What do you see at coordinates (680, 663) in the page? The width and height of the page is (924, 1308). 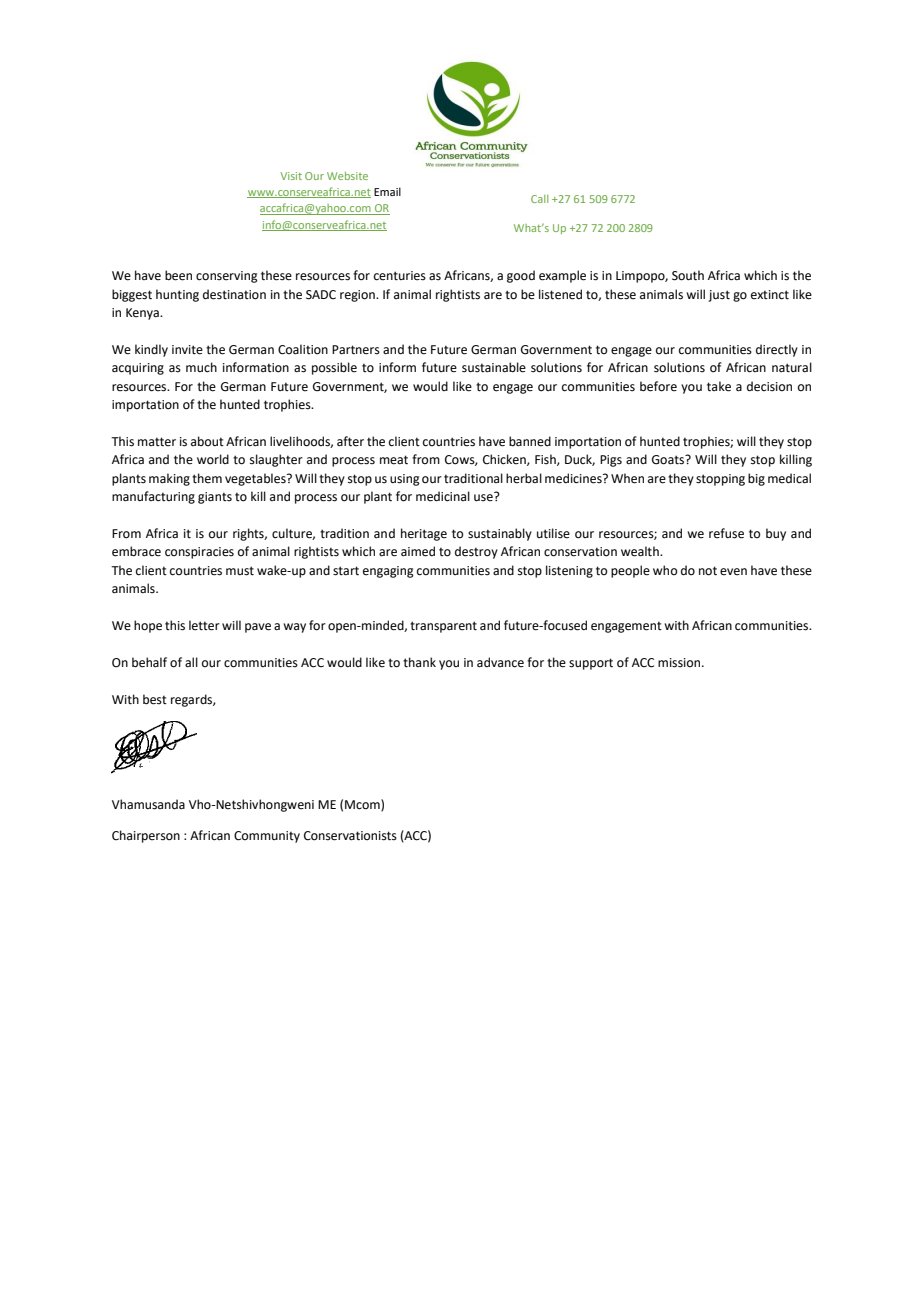 I see `mission` at bounding box center [680, 663].
